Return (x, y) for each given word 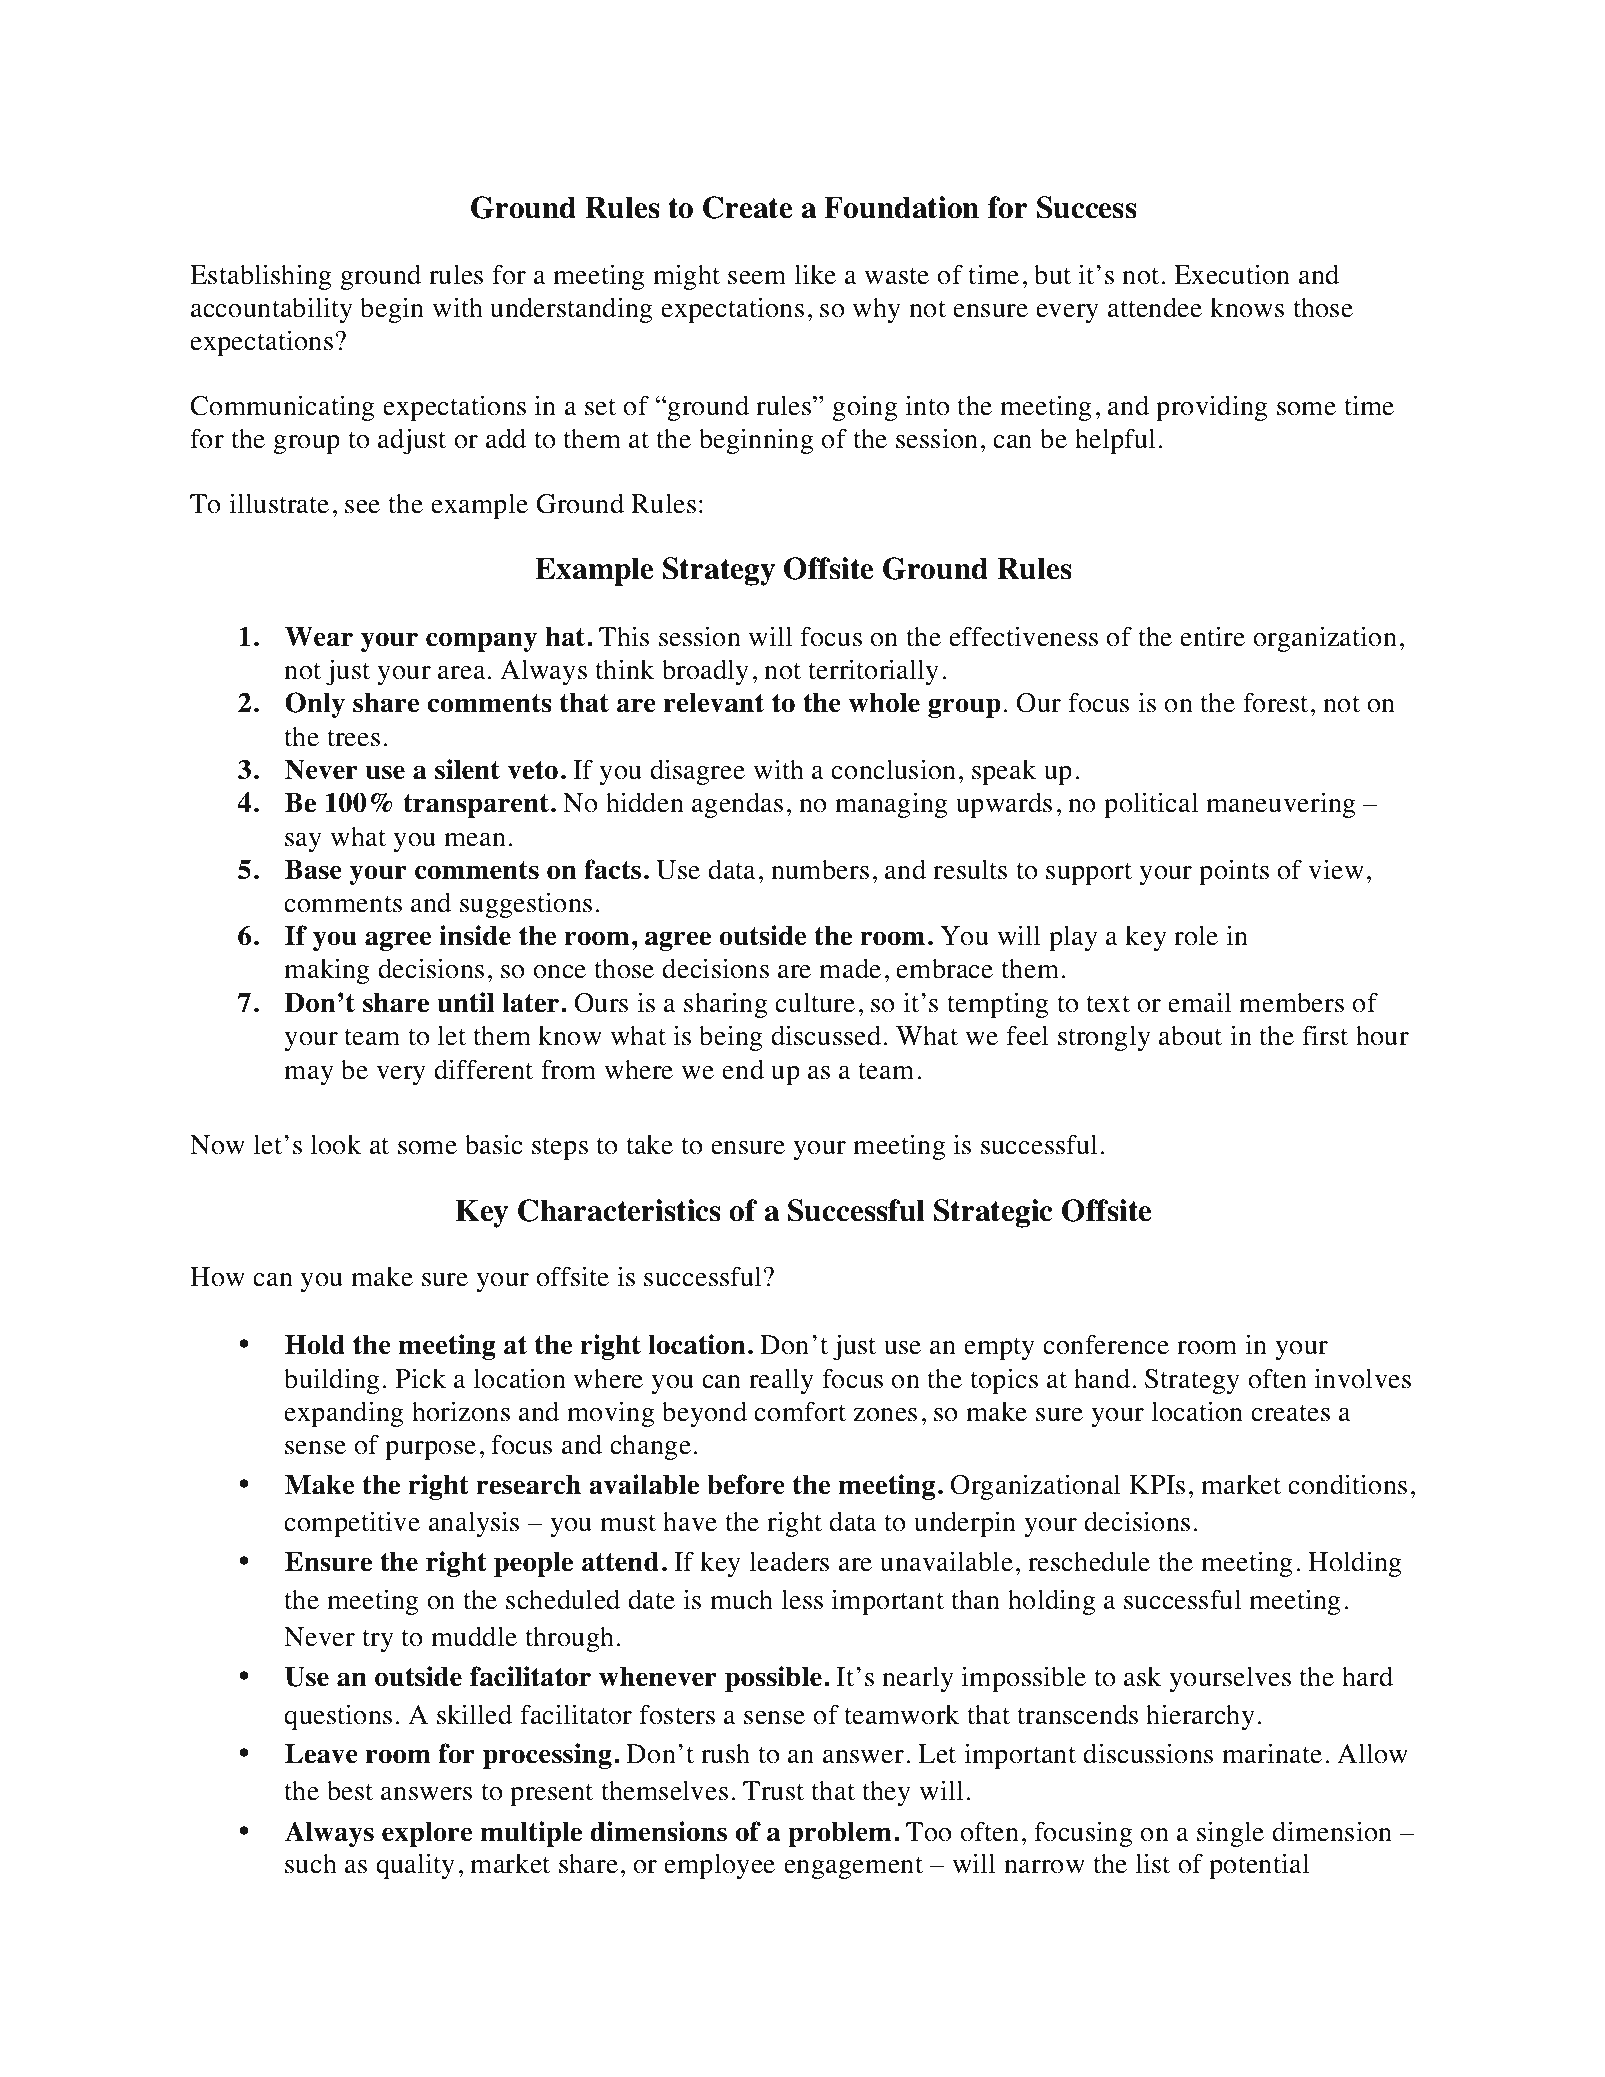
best (350, 1791)
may (309, 1075)
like (815, 274)
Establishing (261, 277)
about (1190, 1036)
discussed (826, 1035)
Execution (1232, 274)
